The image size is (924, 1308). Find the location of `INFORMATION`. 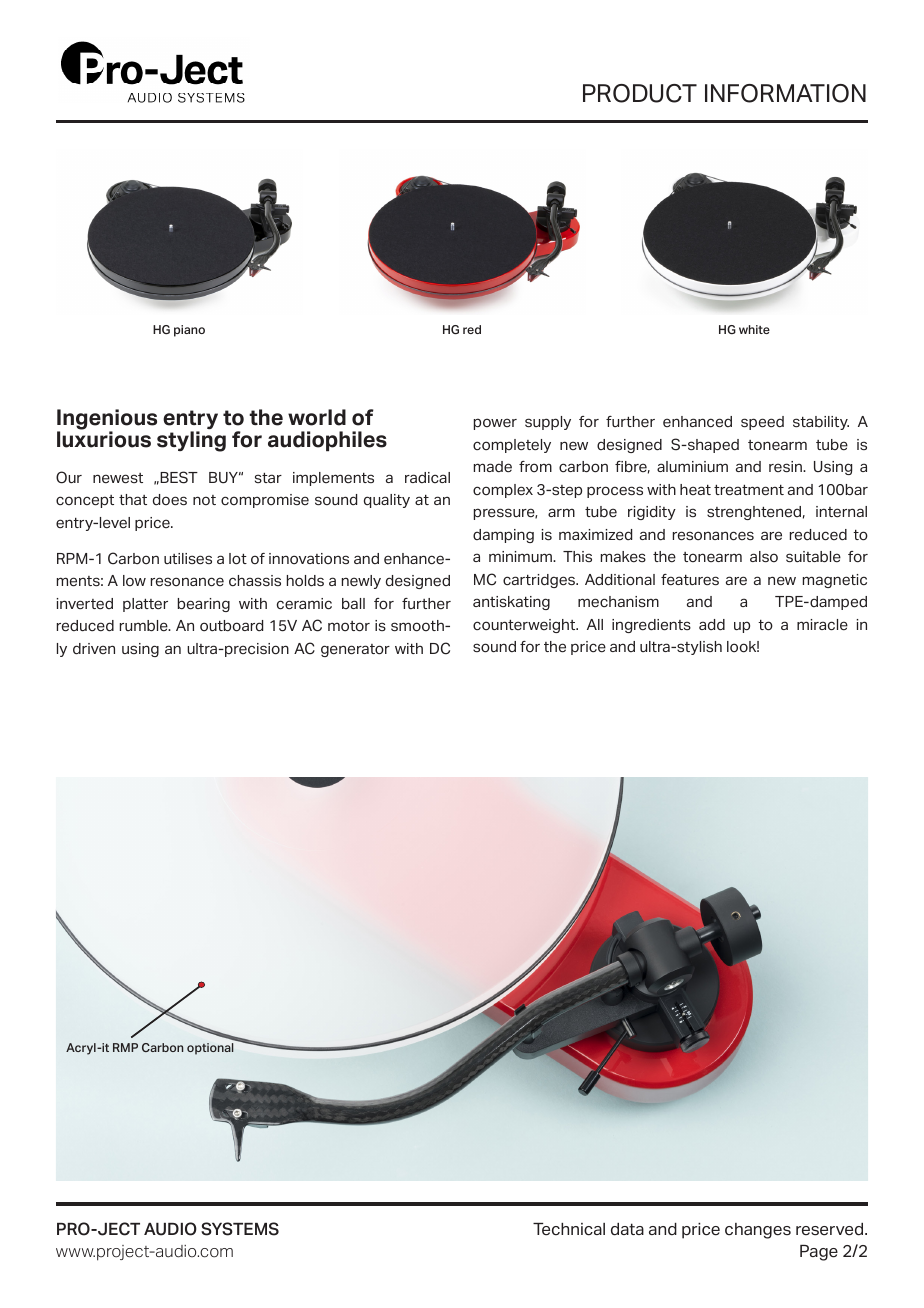

INFORMATION is located at coordinates (785, 93).
